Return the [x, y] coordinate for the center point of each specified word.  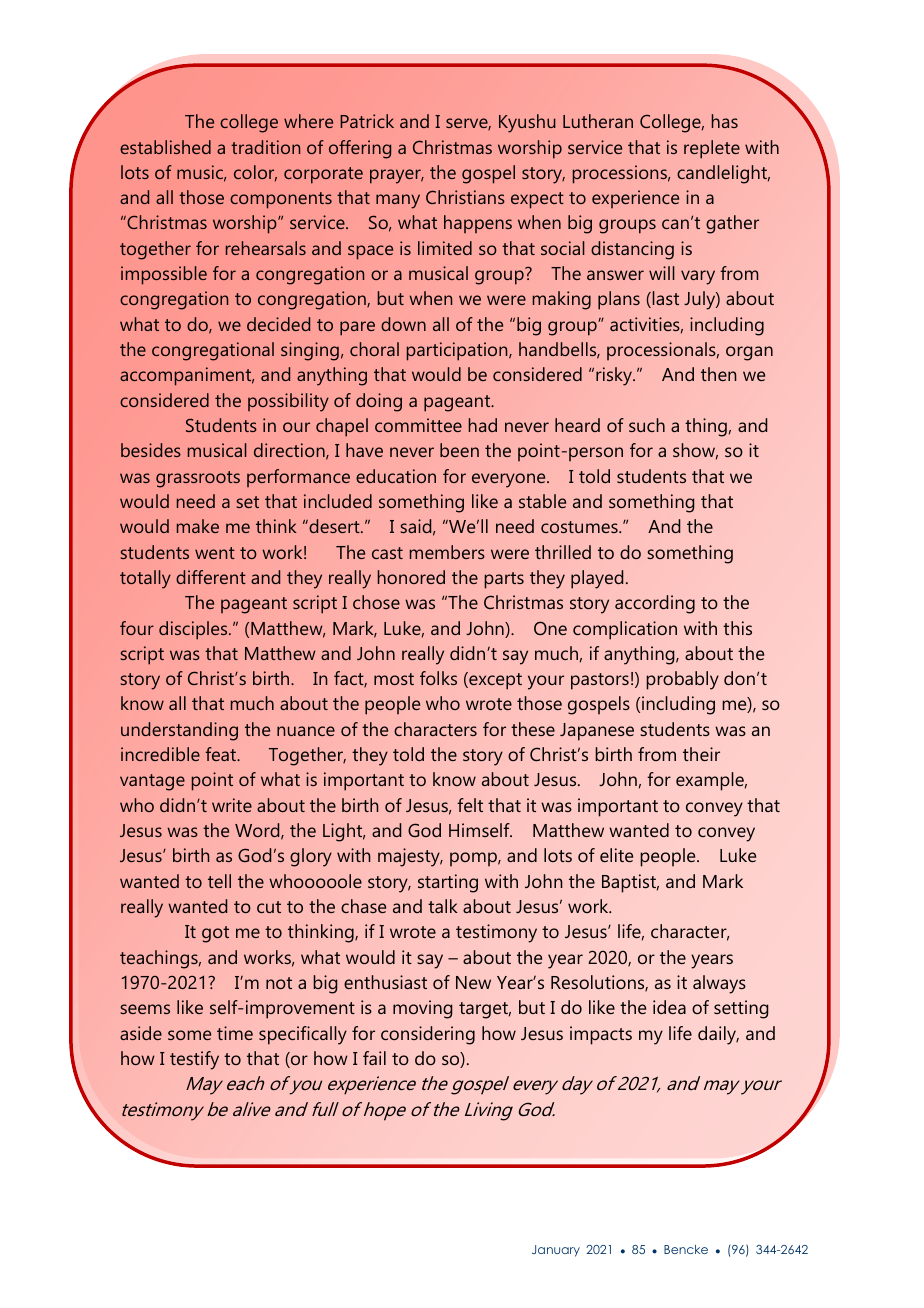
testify [194, 1060]
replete [712, 149]
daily [718, 1035]
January [556, 1251]
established [165, 147]
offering [360, 149]
